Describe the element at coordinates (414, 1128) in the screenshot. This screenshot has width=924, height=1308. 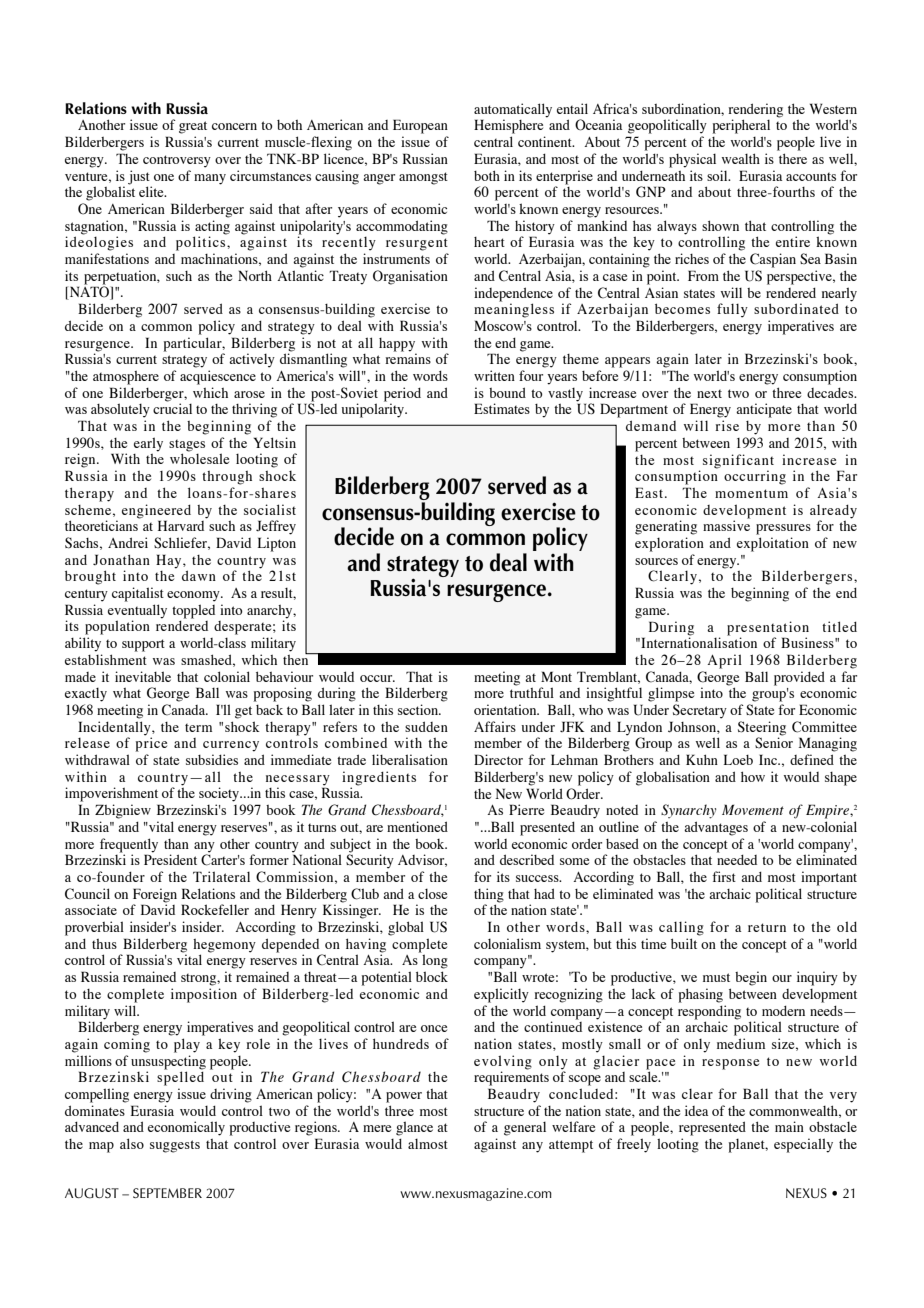
I see `glance` at that location.
